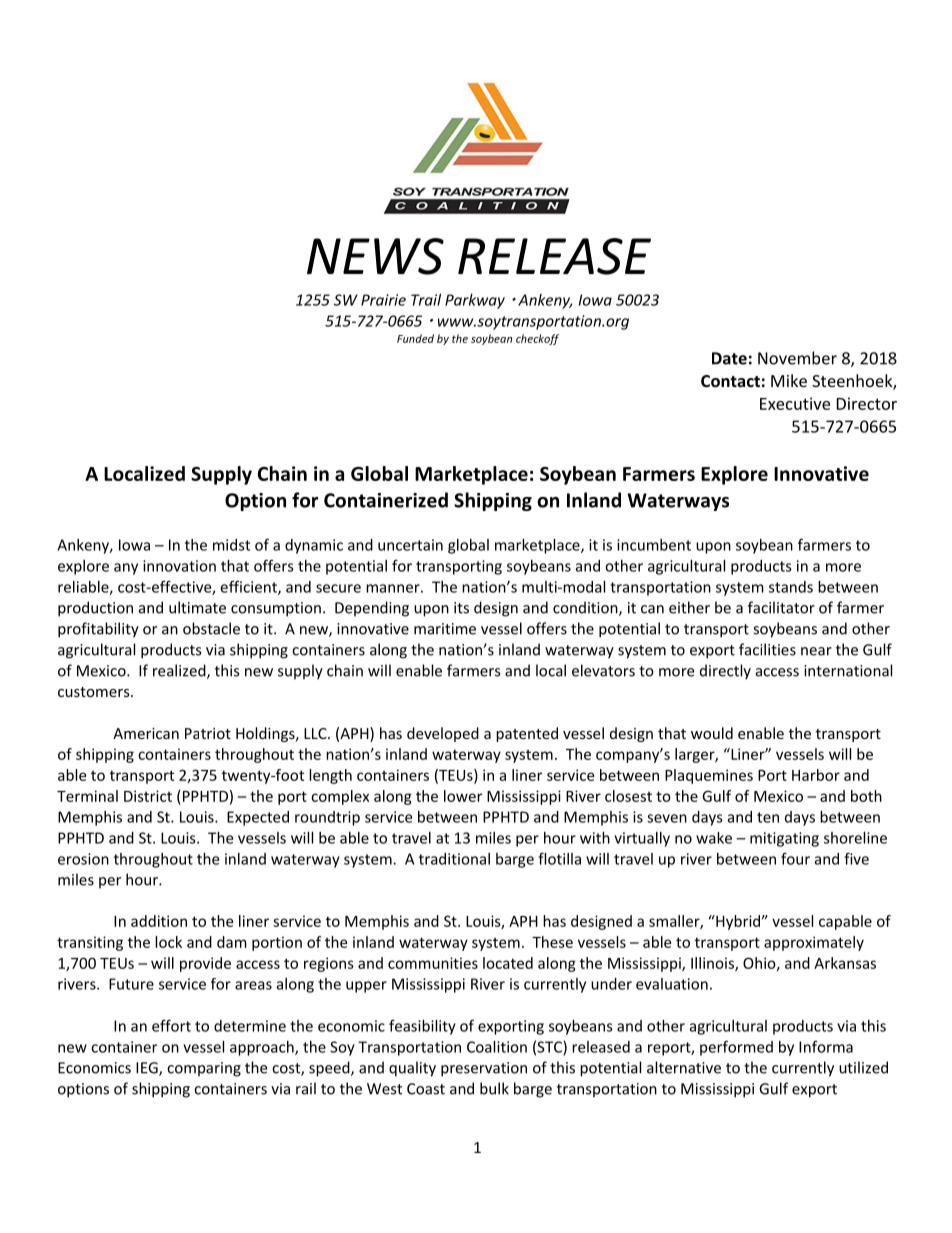 The width and height of the screenshot is (952, 1233). What do you see at coordinates (445, 629) in the screenshot?
I see `maritime` at bounding box center [445, 629].
